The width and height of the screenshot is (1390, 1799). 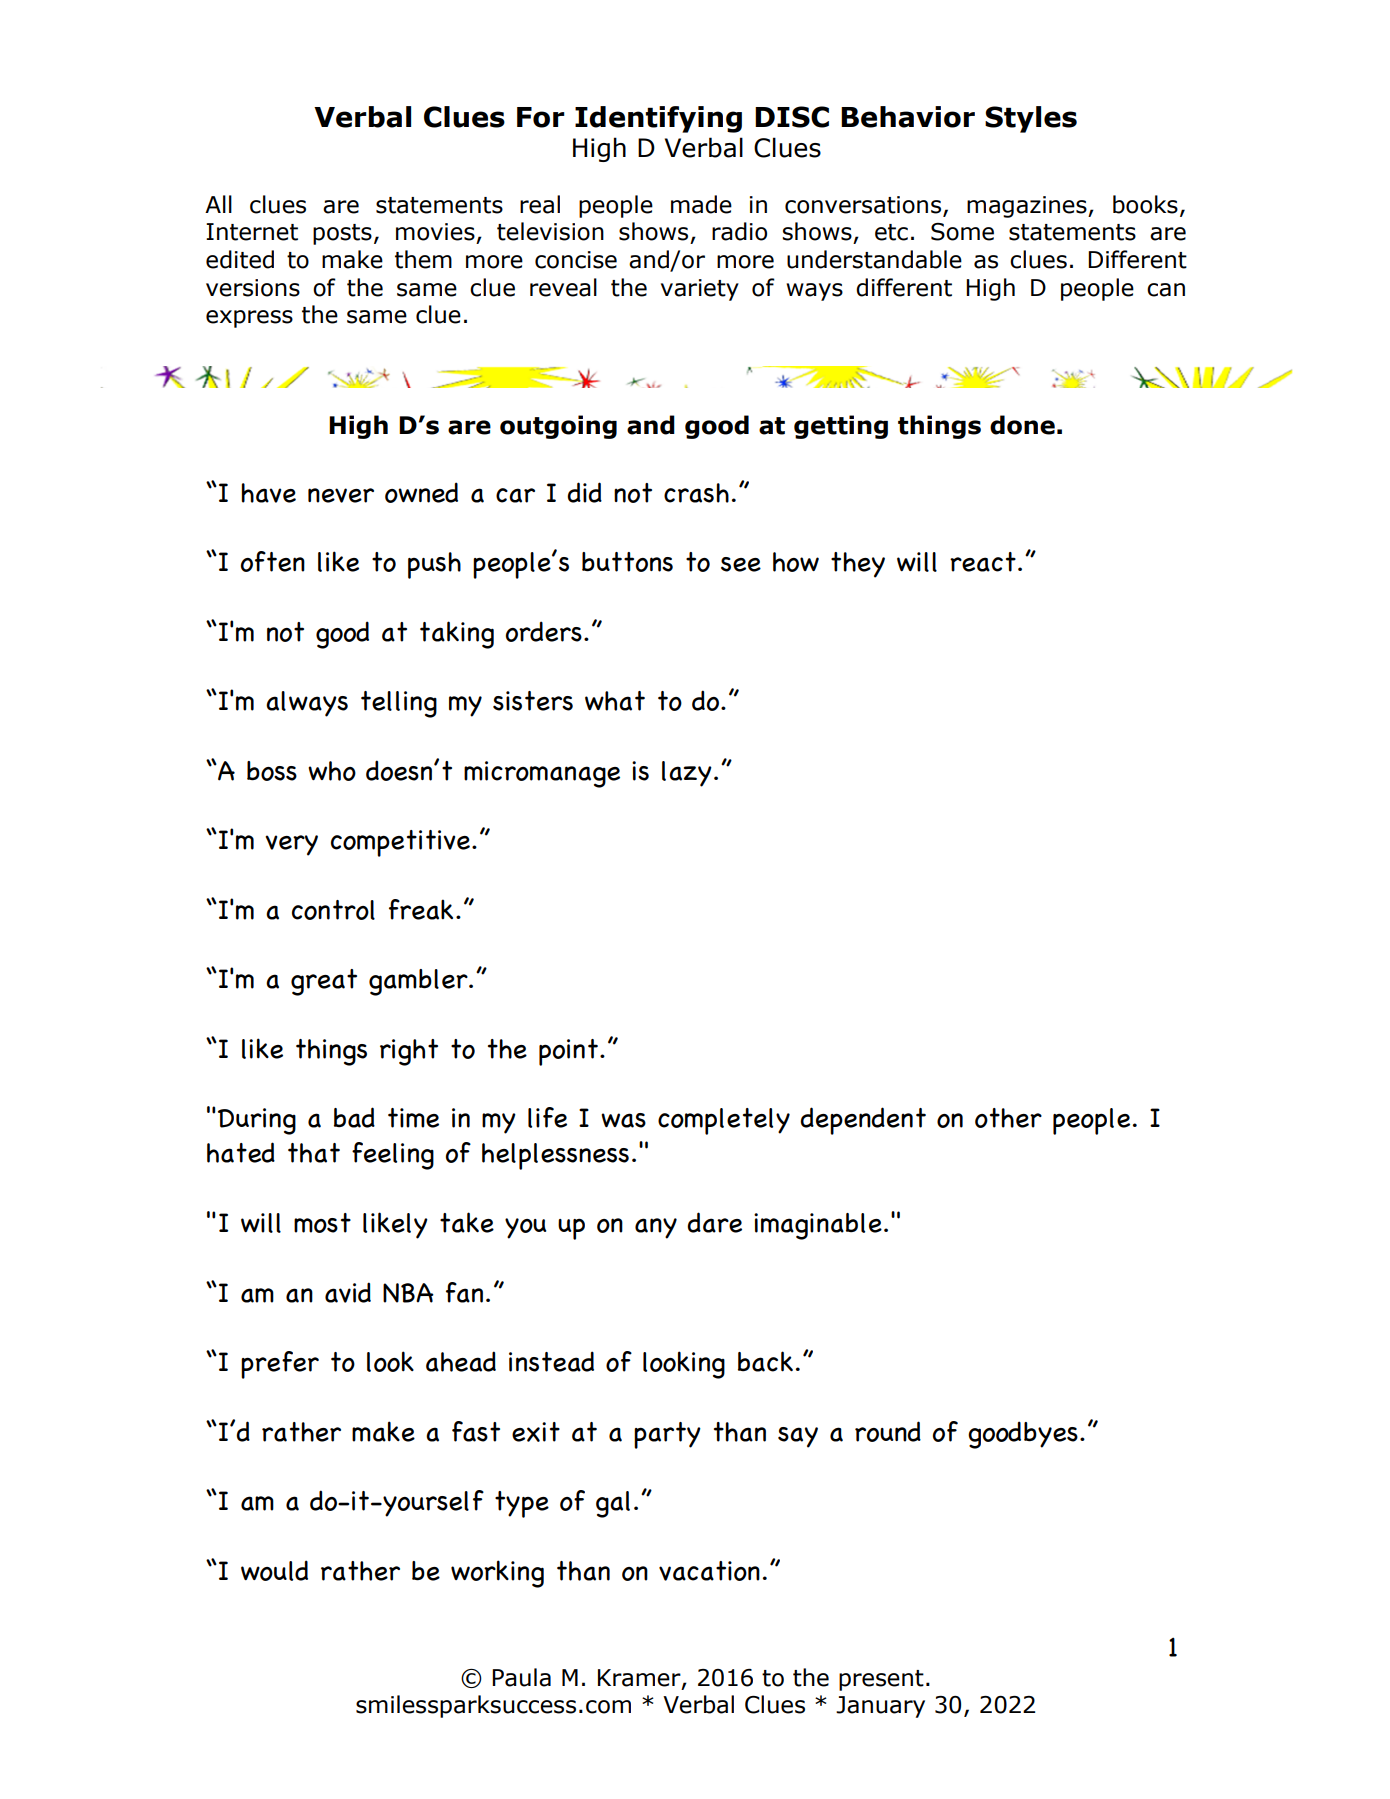 I want to click on posts, so click(x=342, y=234).
